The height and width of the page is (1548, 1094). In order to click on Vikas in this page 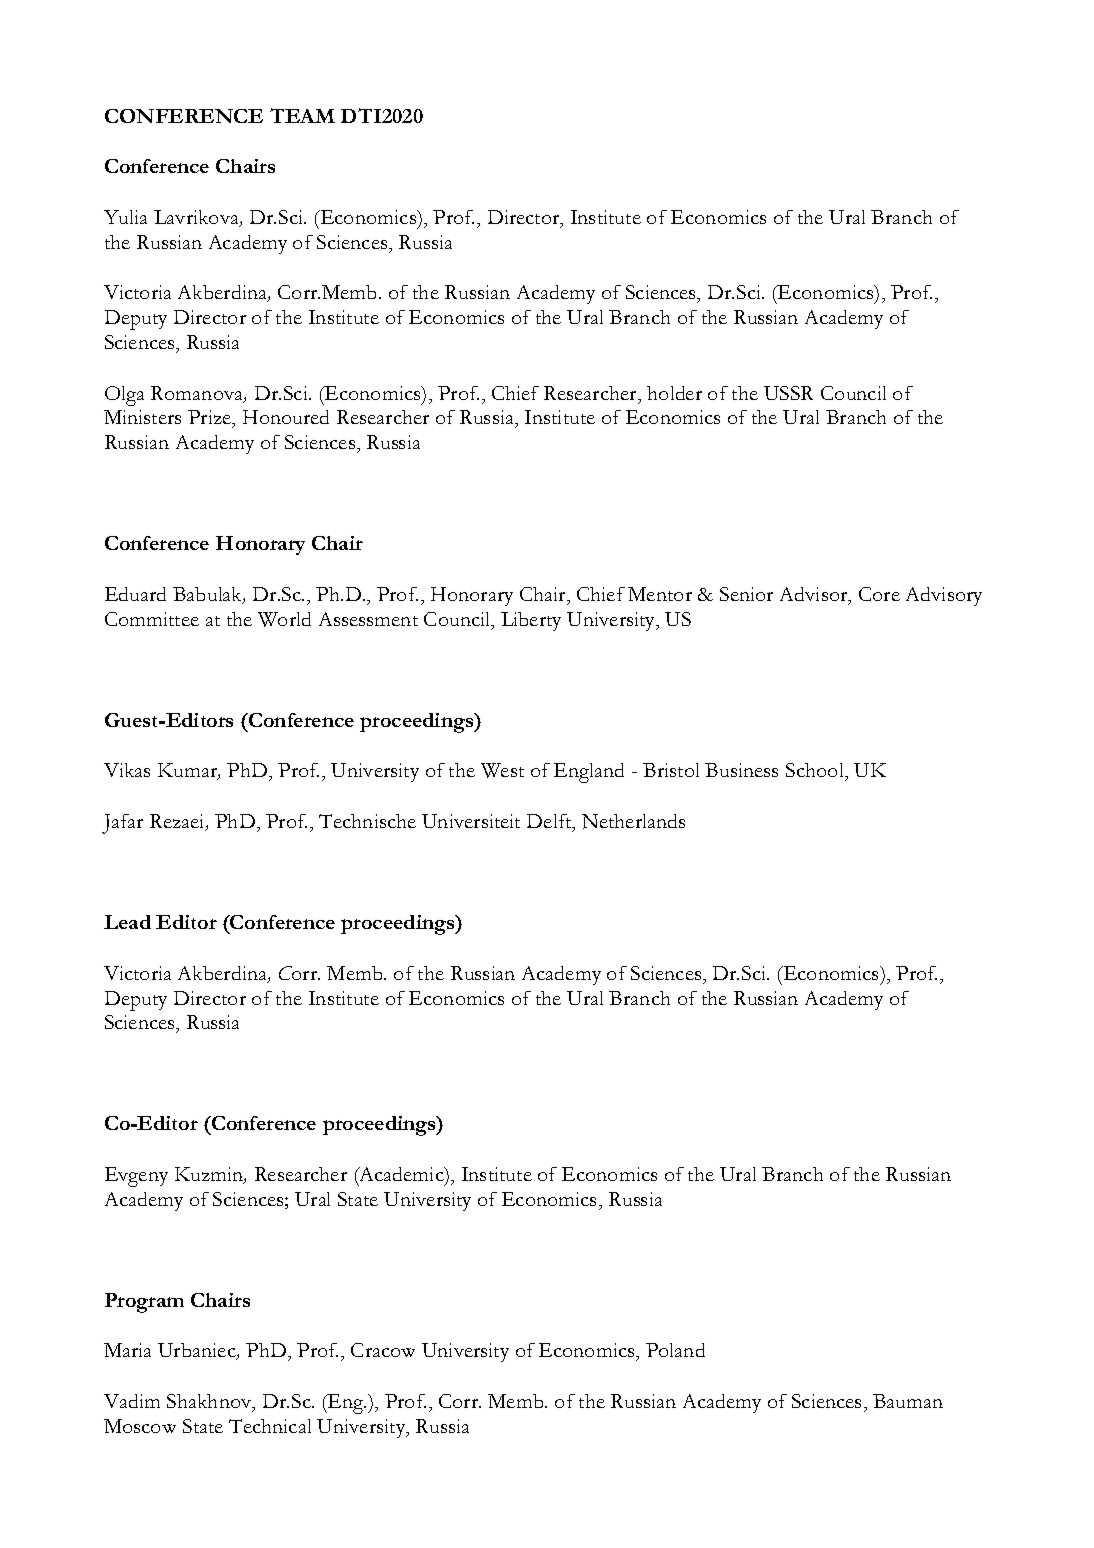, I will do `click(127, 770)`.
